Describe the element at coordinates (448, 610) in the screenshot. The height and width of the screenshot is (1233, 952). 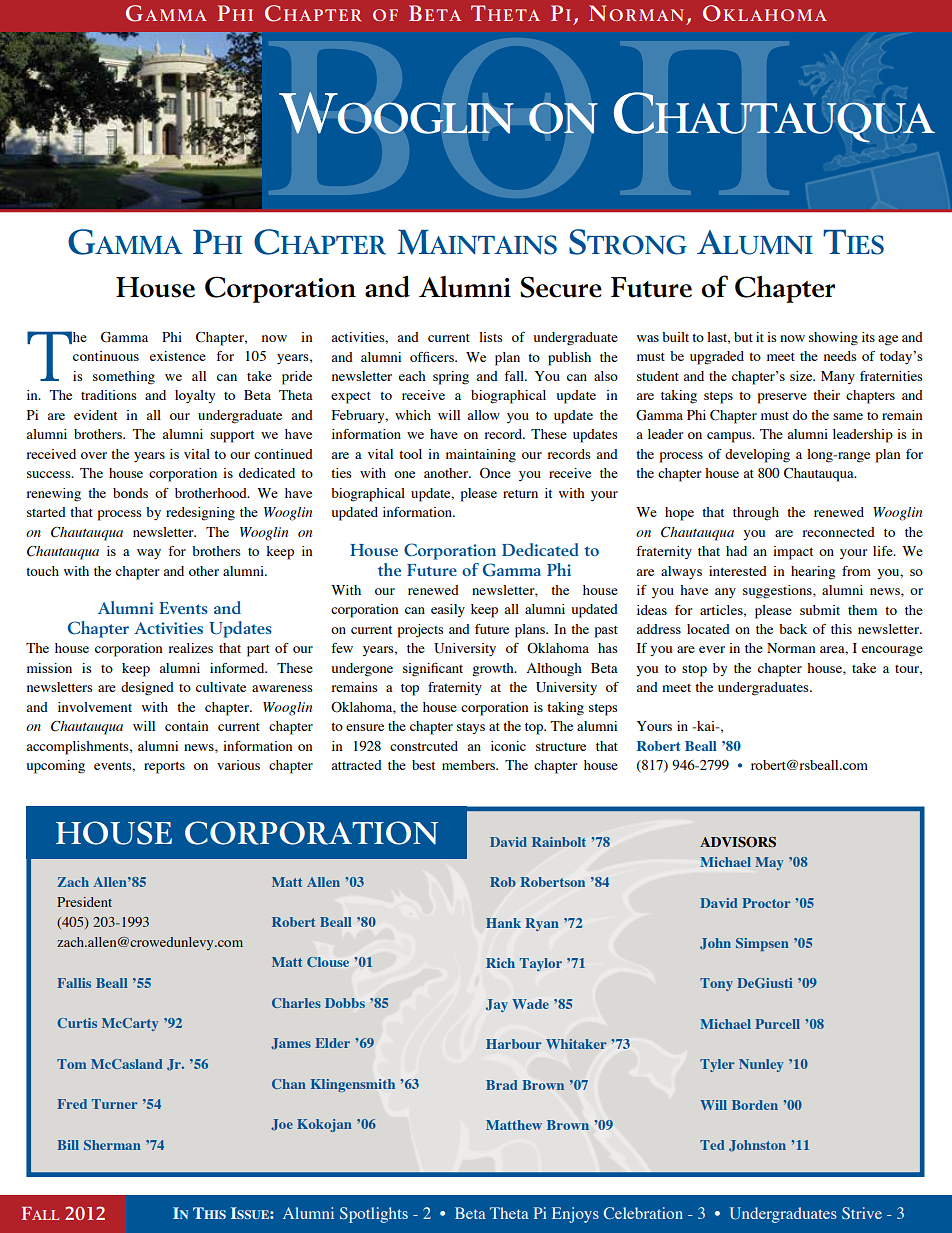
I see `easily` at that location.
